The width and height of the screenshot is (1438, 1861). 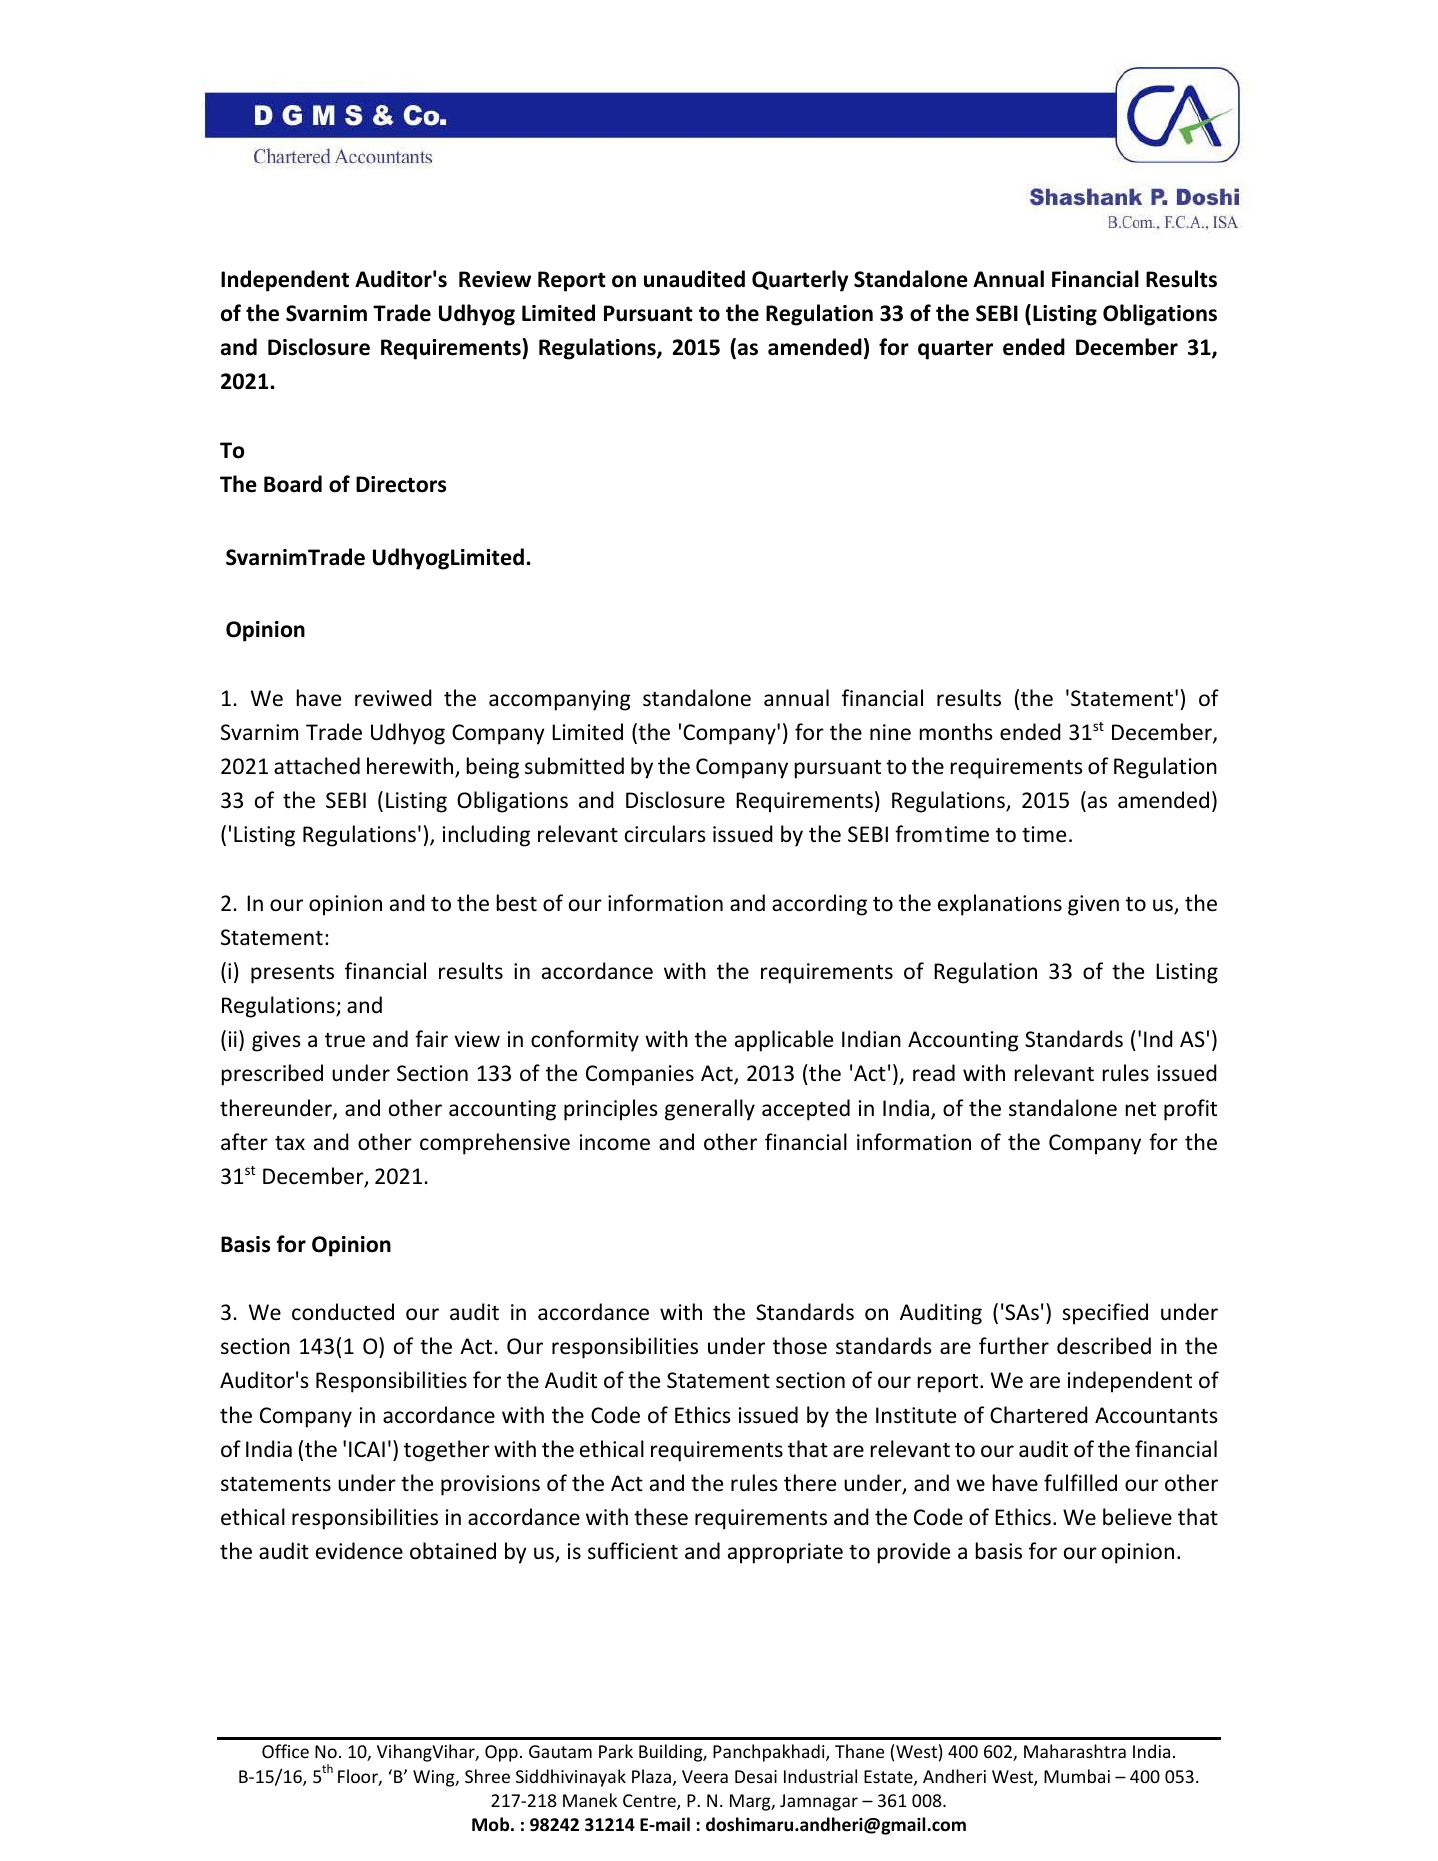 I want to click on according, so click(x=819, y=905).
